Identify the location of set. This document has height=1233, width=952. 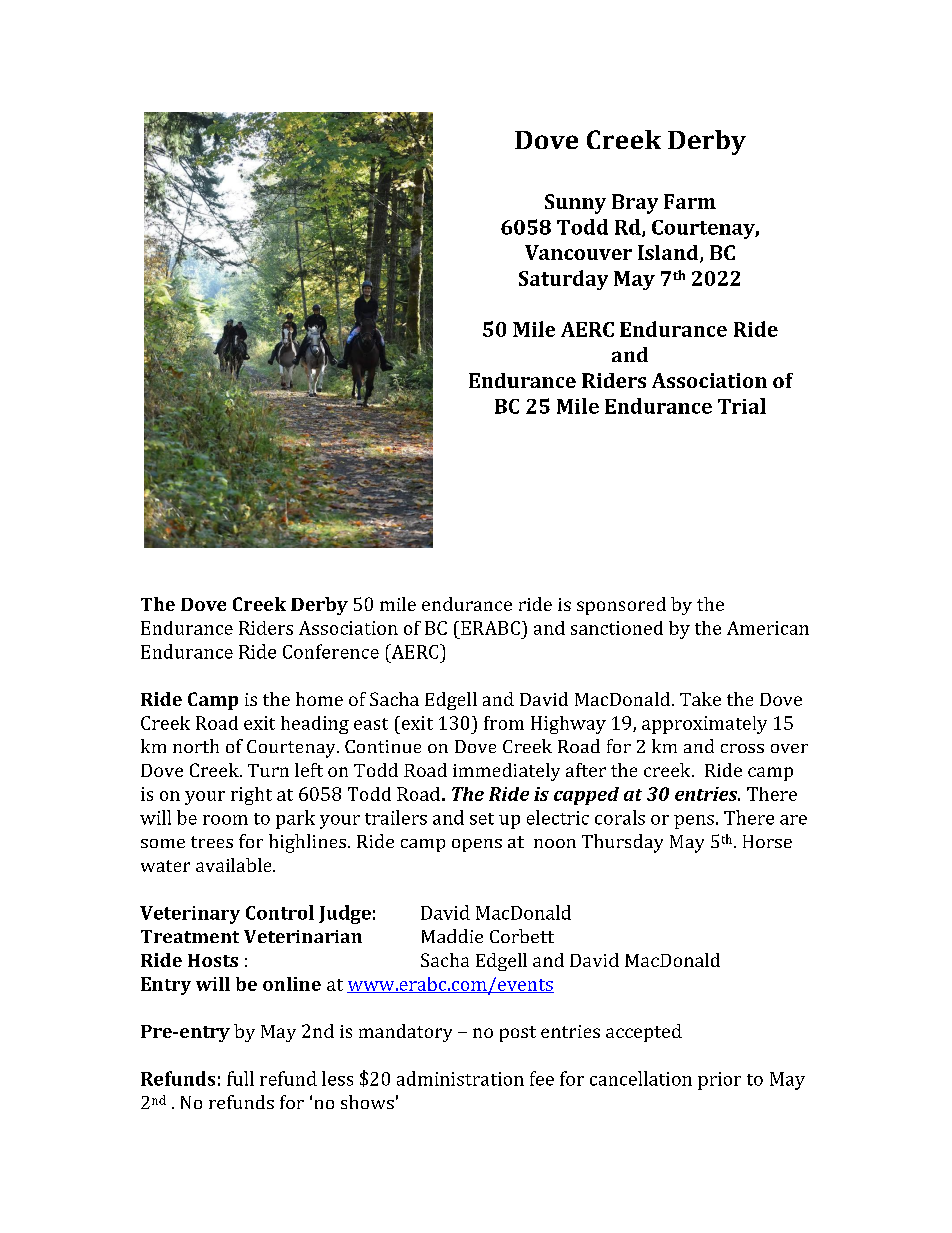
(482, 819).
